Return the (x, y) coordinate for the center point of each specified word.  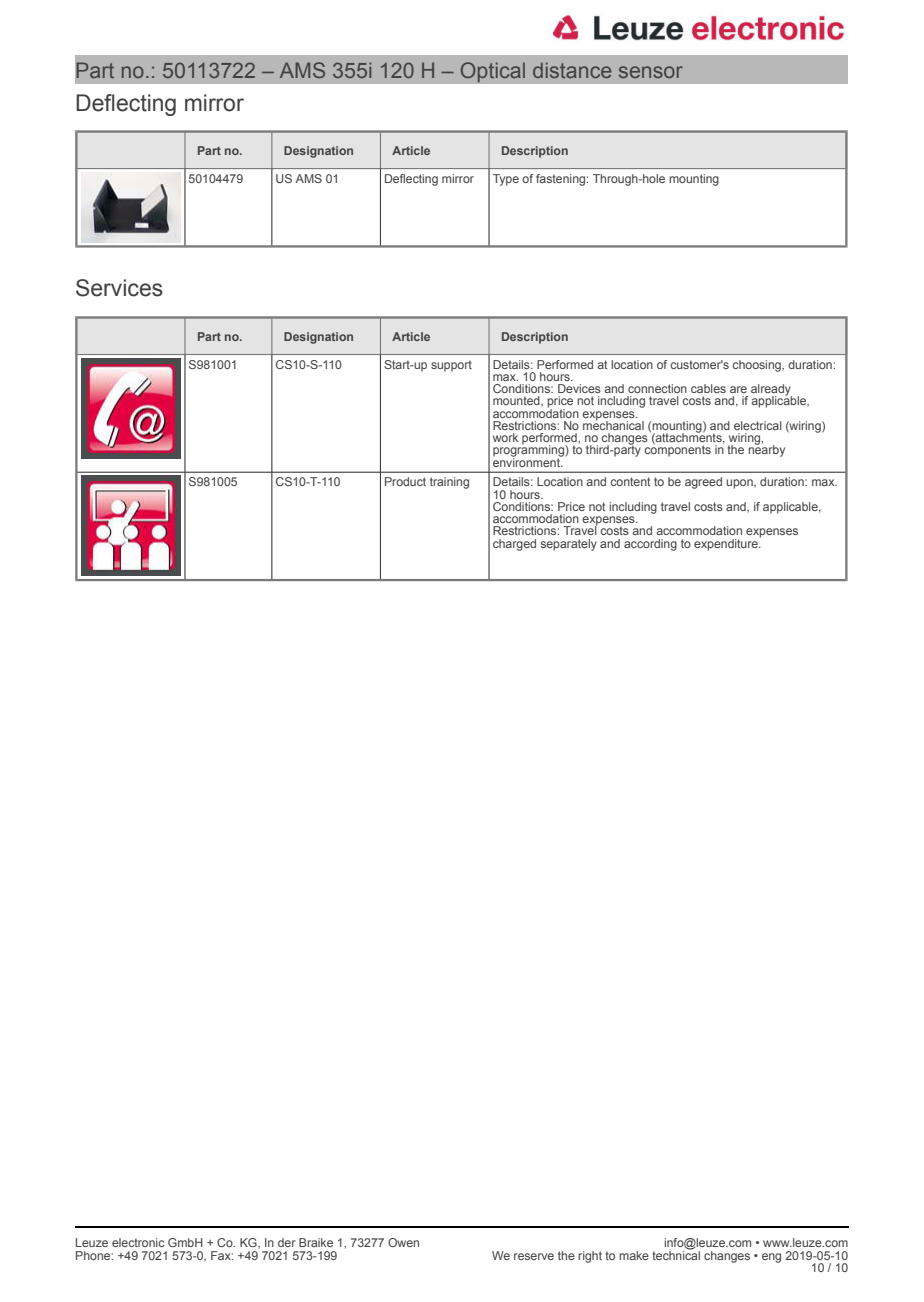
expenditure (727, 543)
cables (708, 388)
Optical (492, 72)
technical (676, 1254)
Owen (403, 1242)
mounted (517, 401)
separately (569, 545)
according (650, 545)
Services (119, 288)
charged (514, 545)
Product (405, 481)
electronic (138, 1242)
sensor (651, 72)
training (449, 483)
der (287, 1242)
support (451, 366)
